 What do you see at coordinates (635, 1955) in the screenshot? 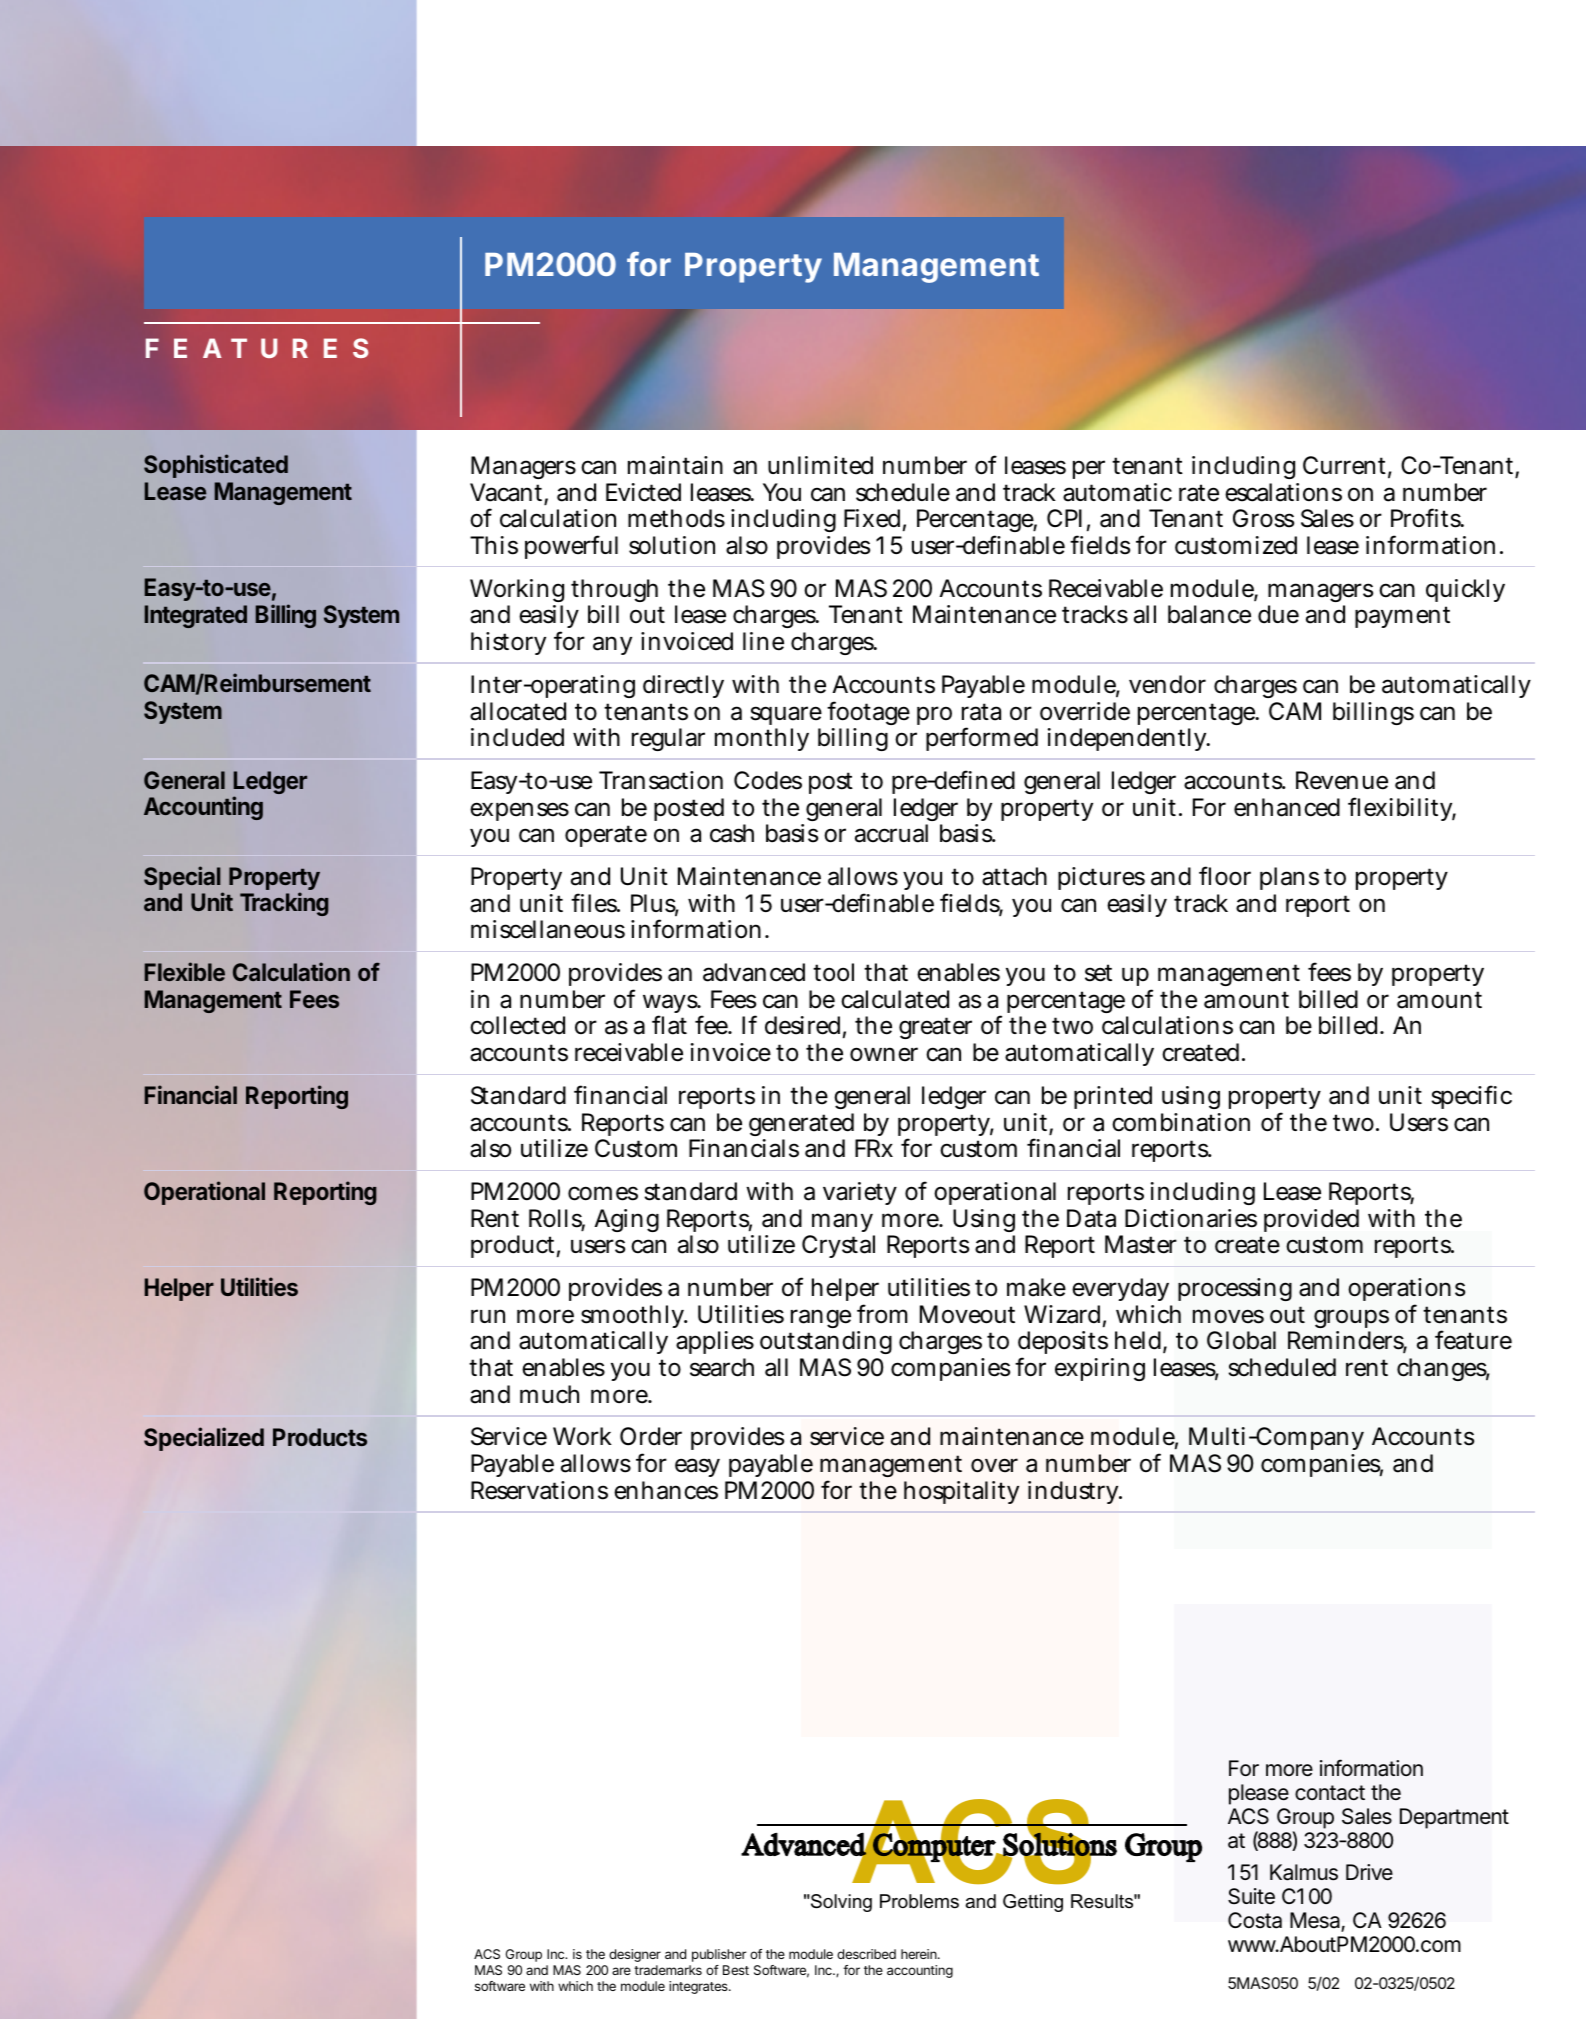
I see `designer` at bounding box center [635, 1955].
